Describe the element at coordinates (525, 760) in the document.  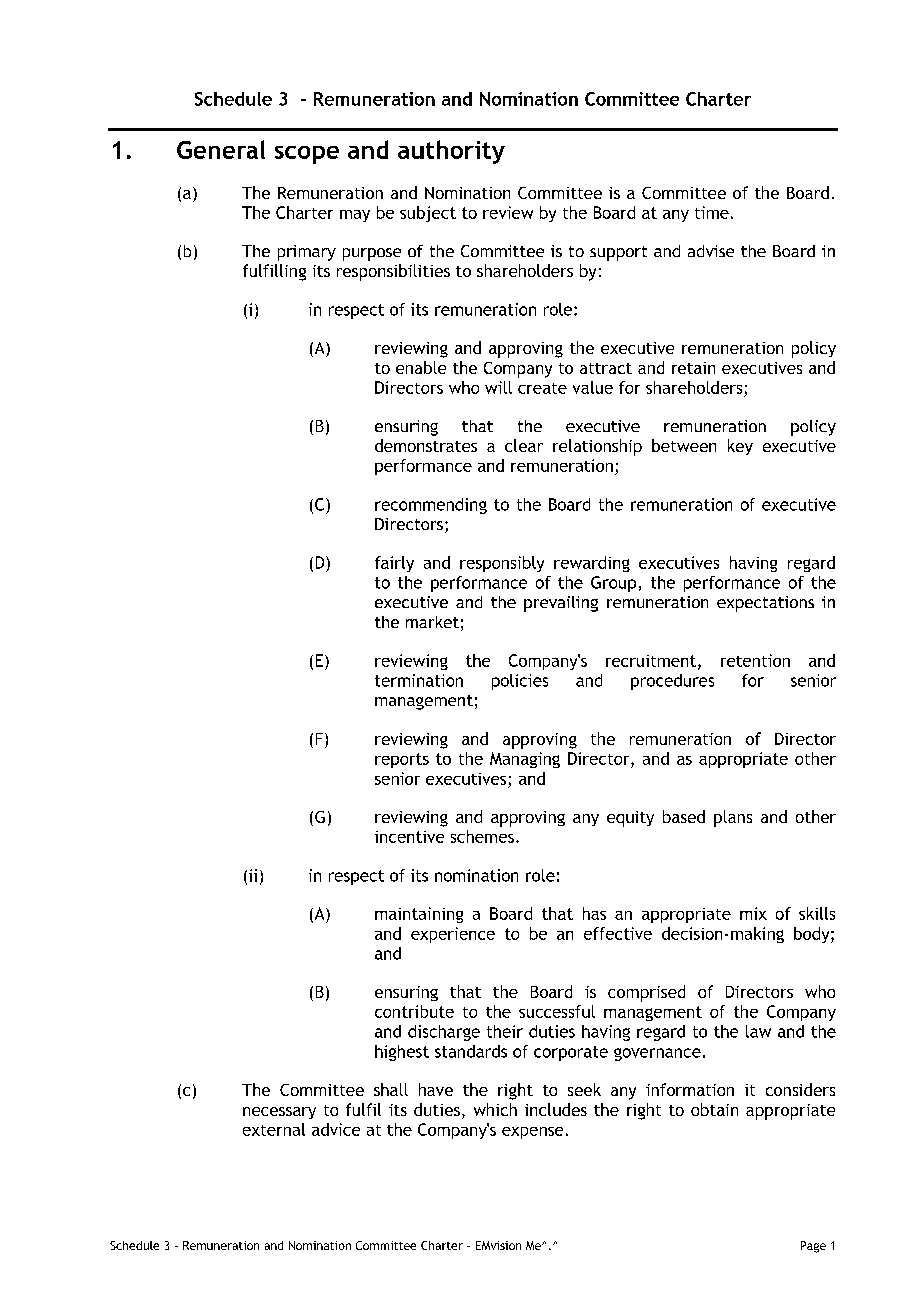
I see `Managing` at that location.
